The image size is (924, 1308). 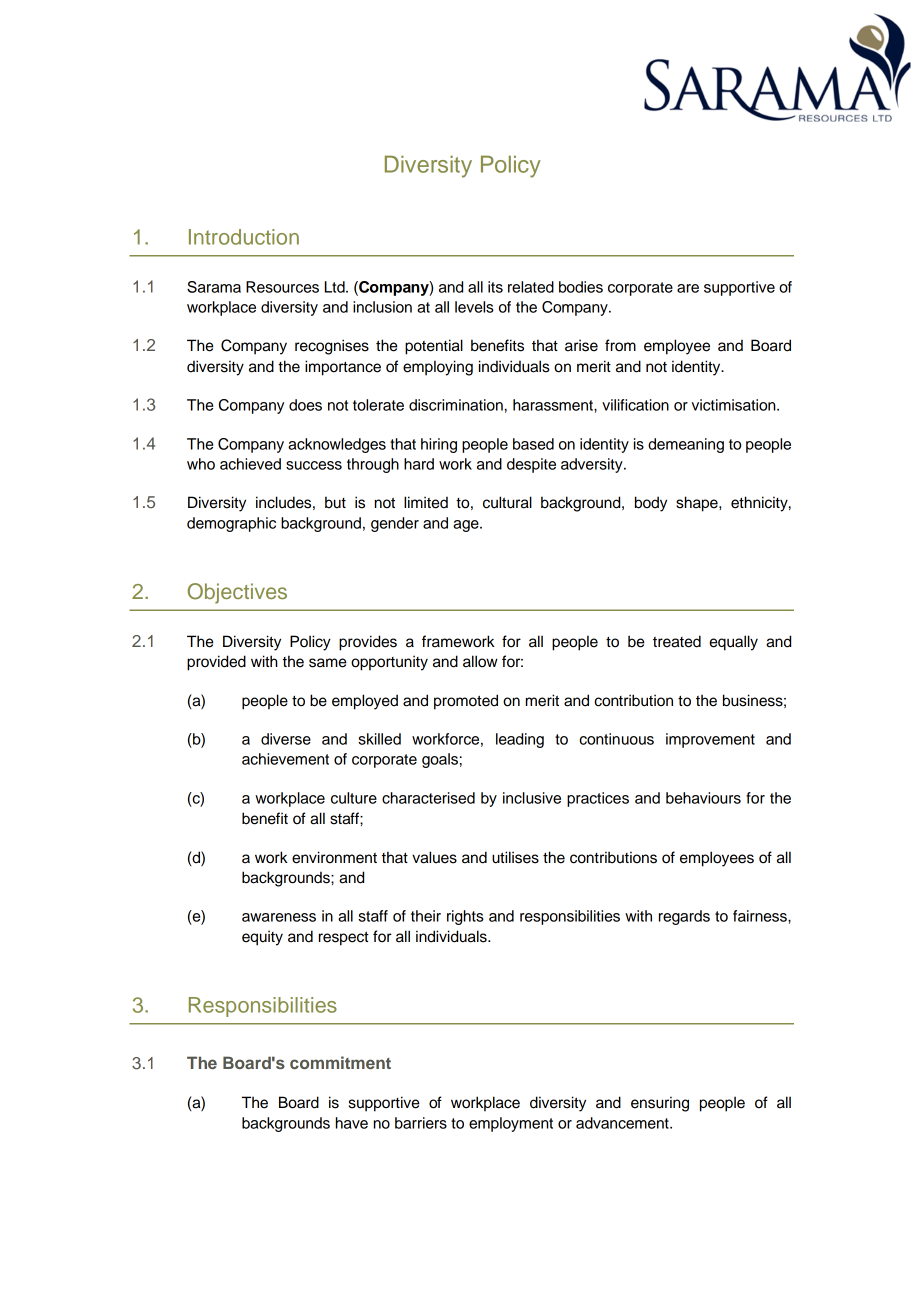 What do you see at coordinates (677, 641) in the document?
I see `treated` at bounding box center [677, 641].
